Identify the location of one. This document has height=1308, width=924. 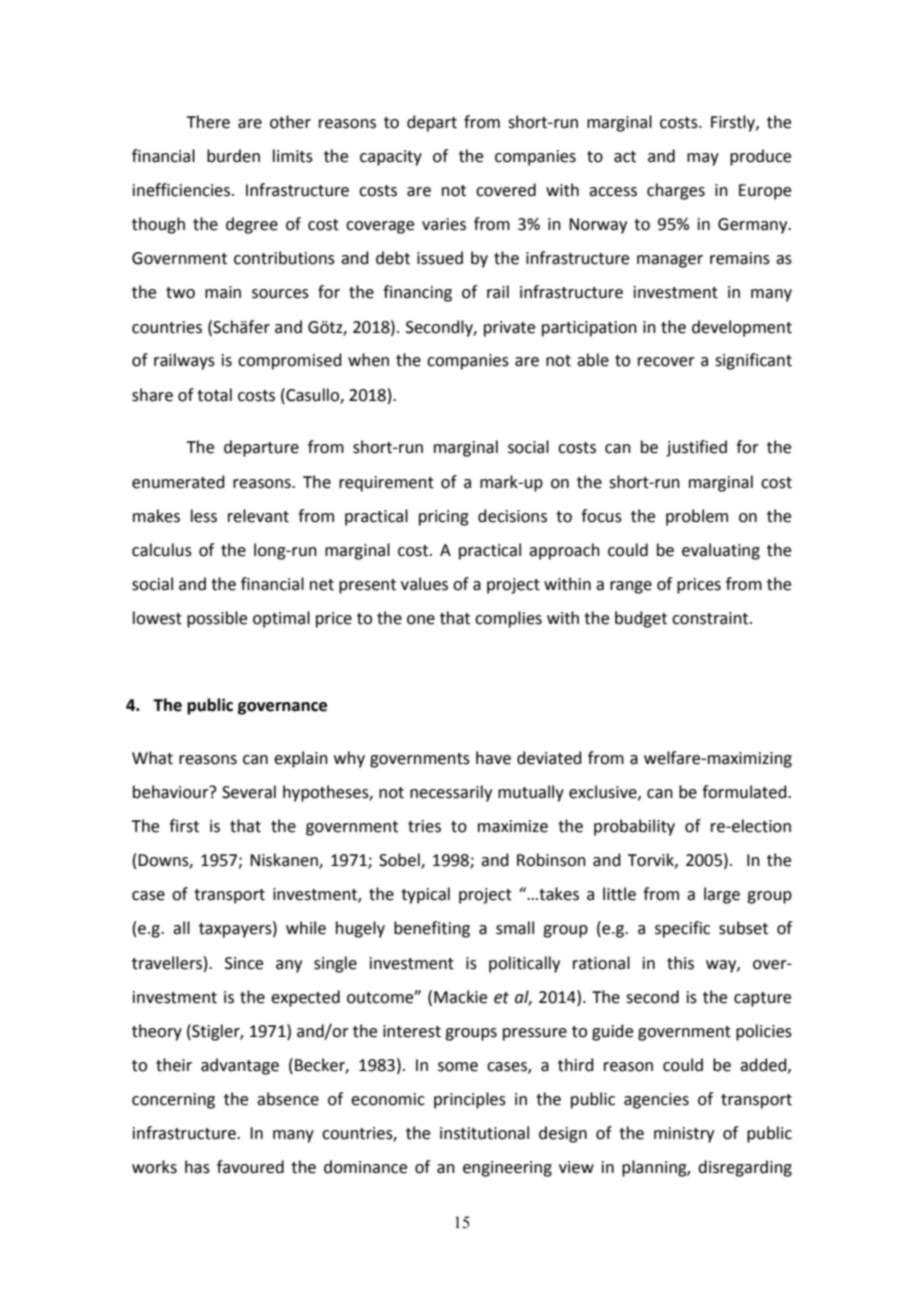
(421, 620).
